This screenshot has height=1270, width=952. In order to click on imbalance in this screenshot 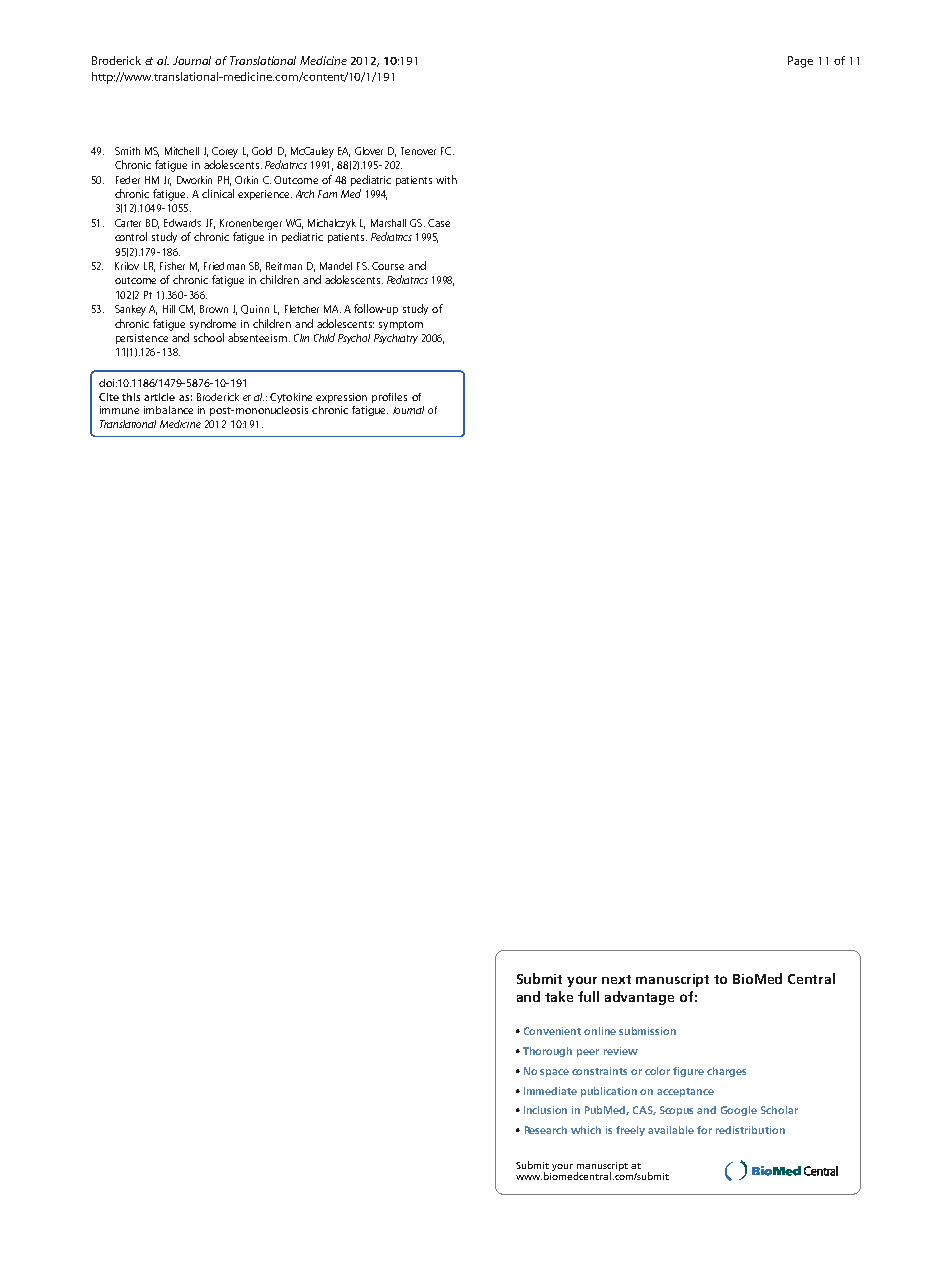, I will do `click(168, 410)`.
